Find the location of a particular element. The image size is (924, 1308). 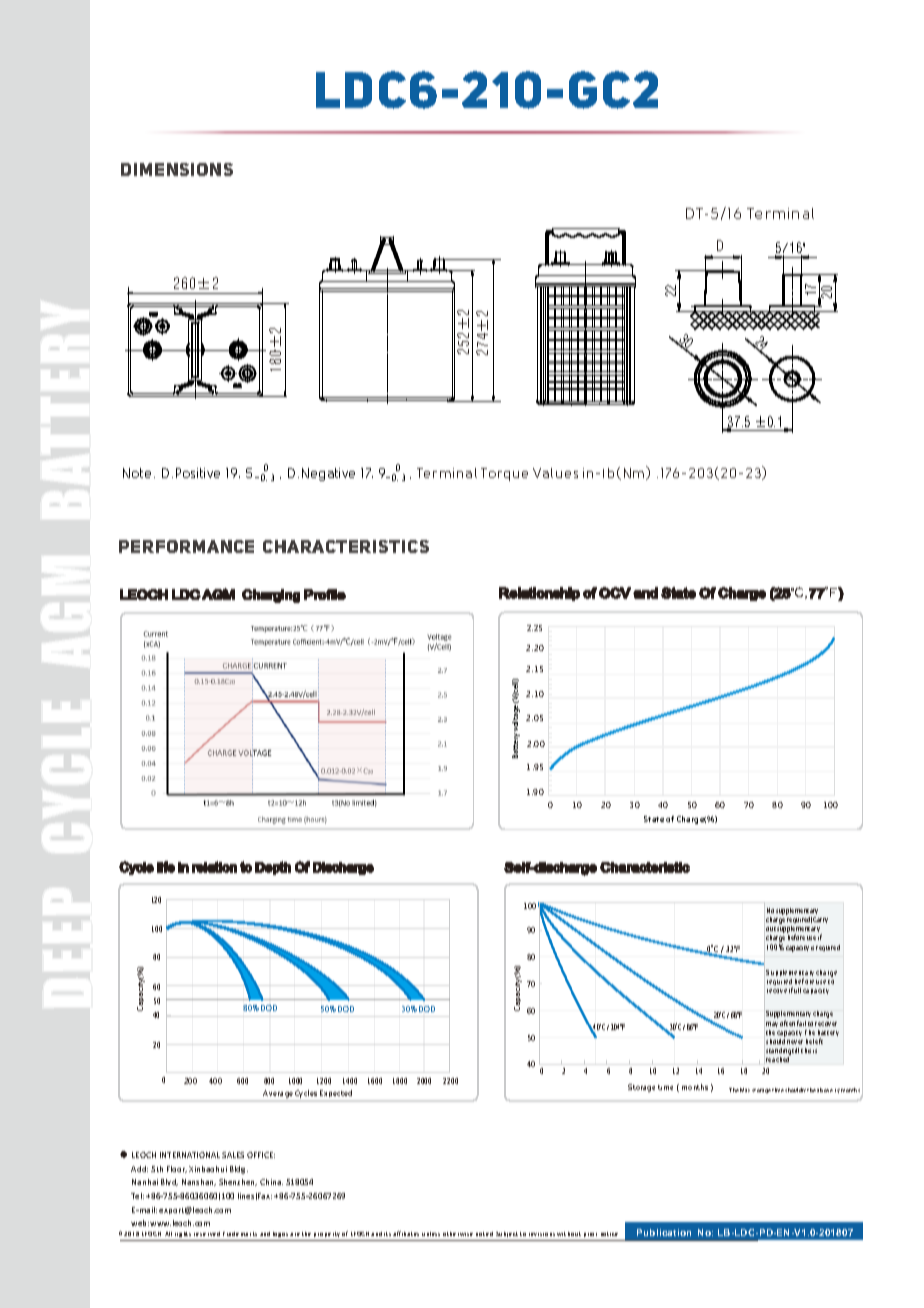

often is located at coordinates (787, 1023).
